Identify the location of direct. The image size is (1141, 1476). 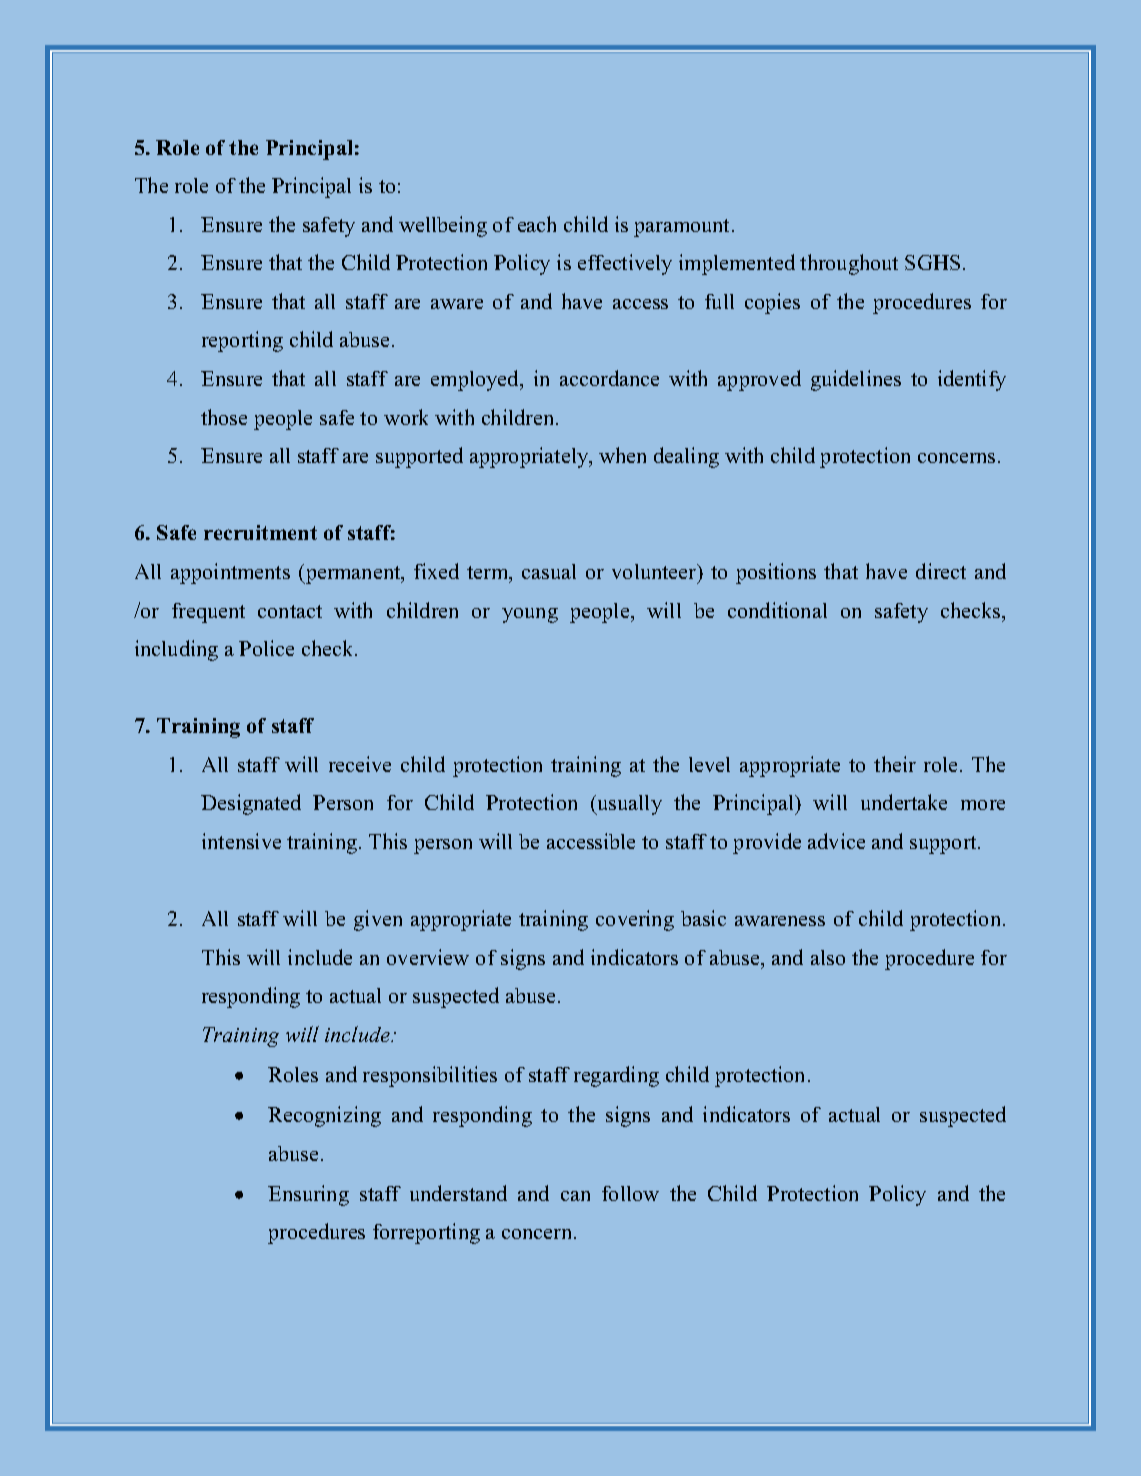
(941, 571).
